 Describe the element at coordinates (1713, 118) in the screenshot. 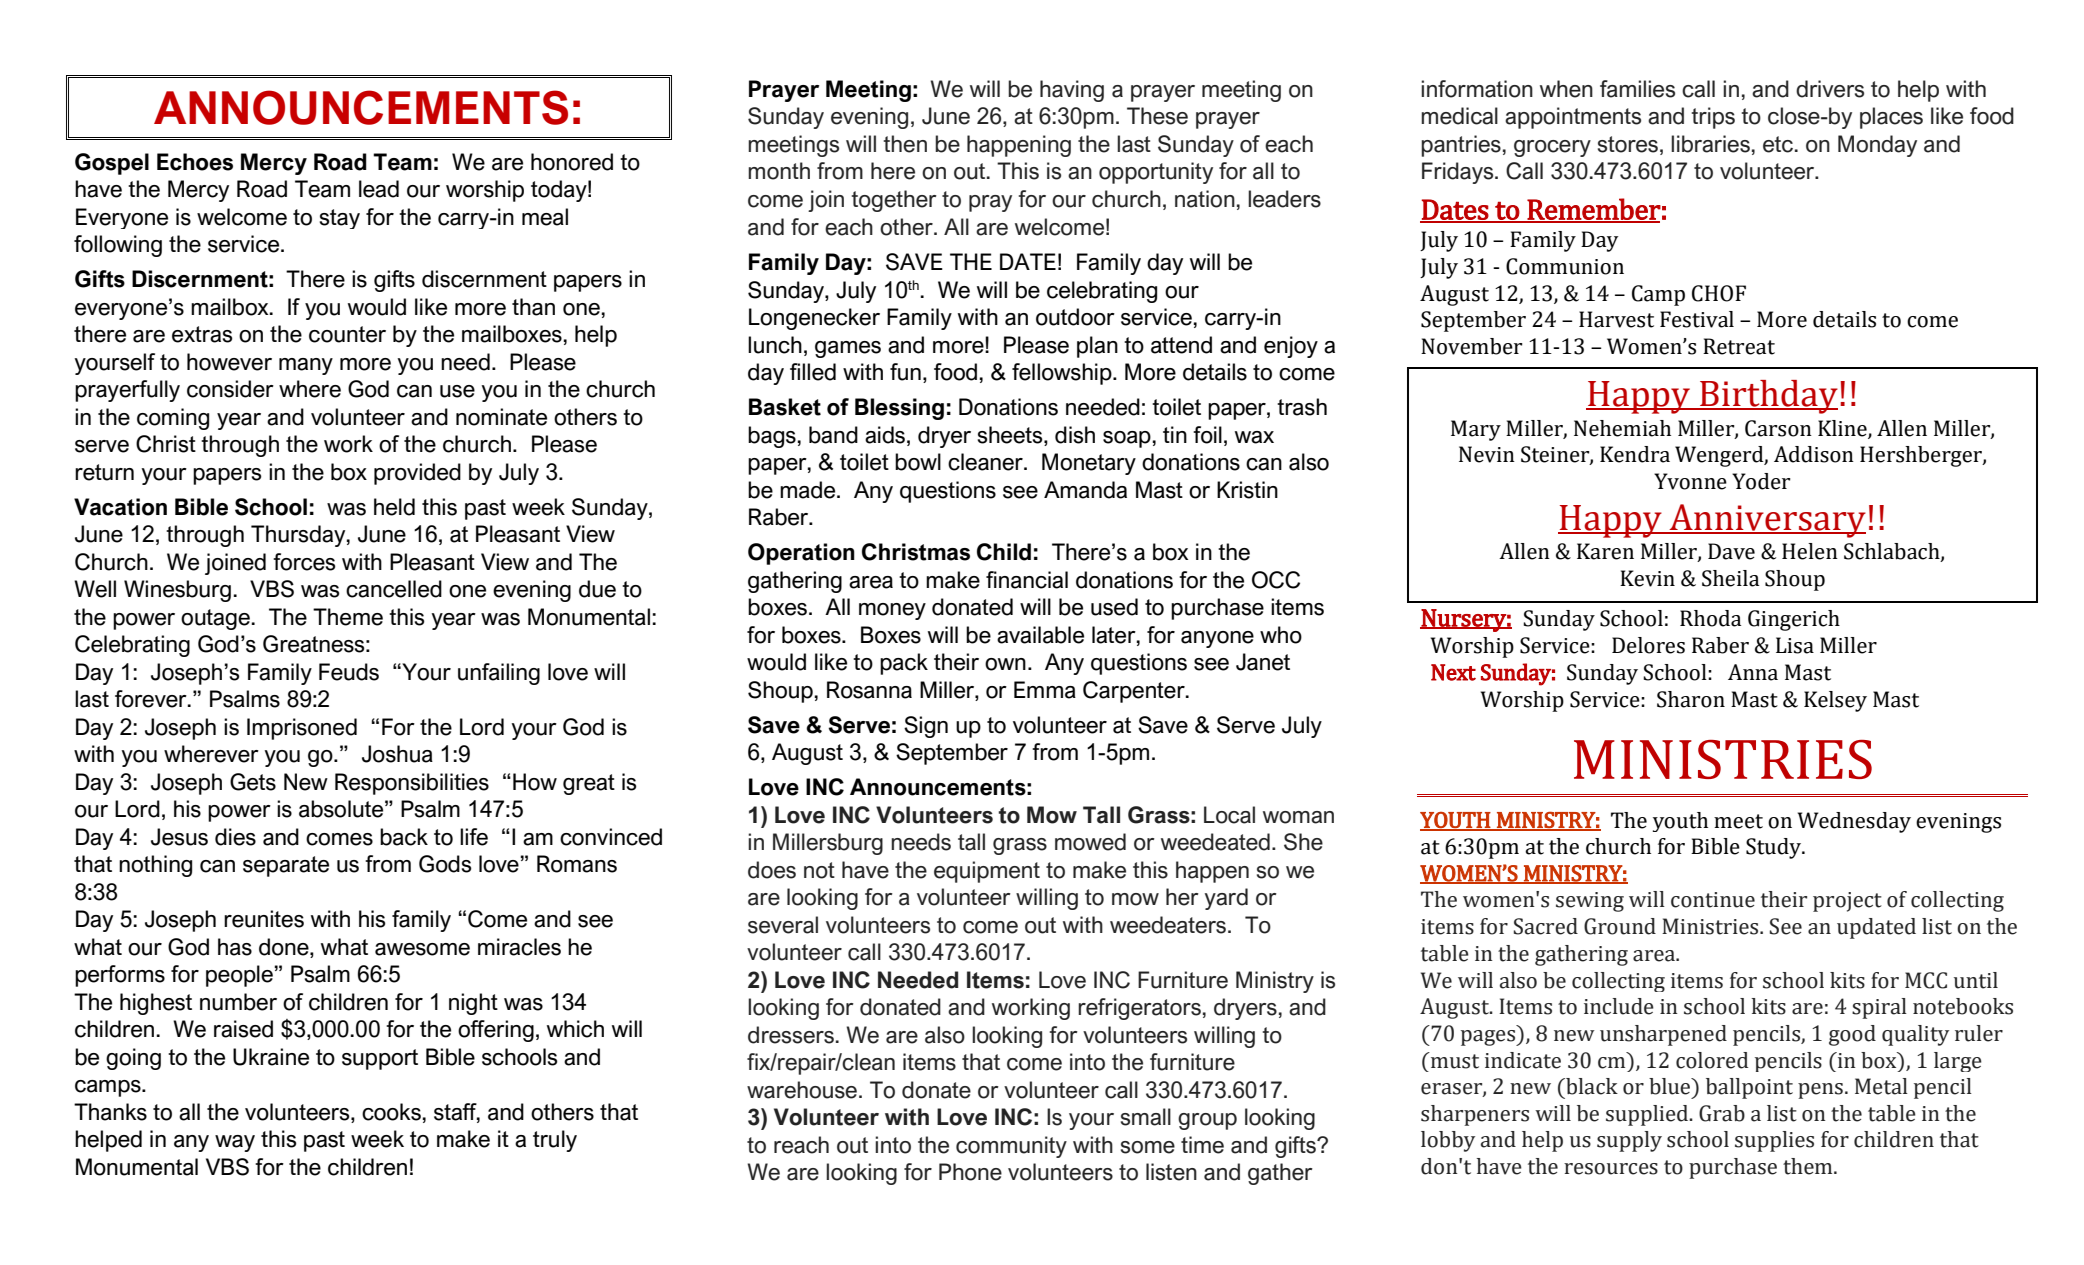

I see `trips` at that location.
